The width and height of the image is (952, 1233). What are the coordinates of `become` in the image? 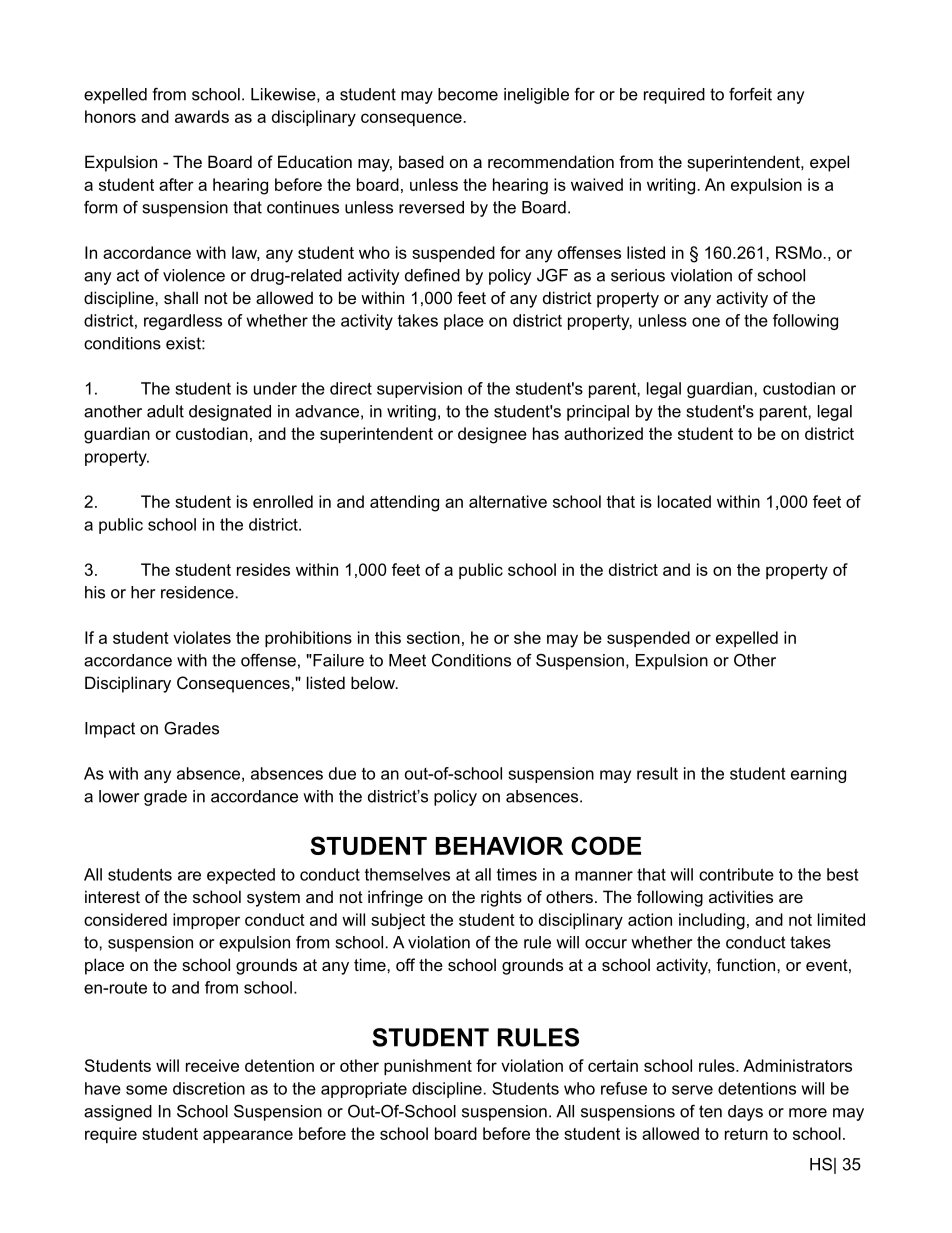 It's located at (468, 94).
